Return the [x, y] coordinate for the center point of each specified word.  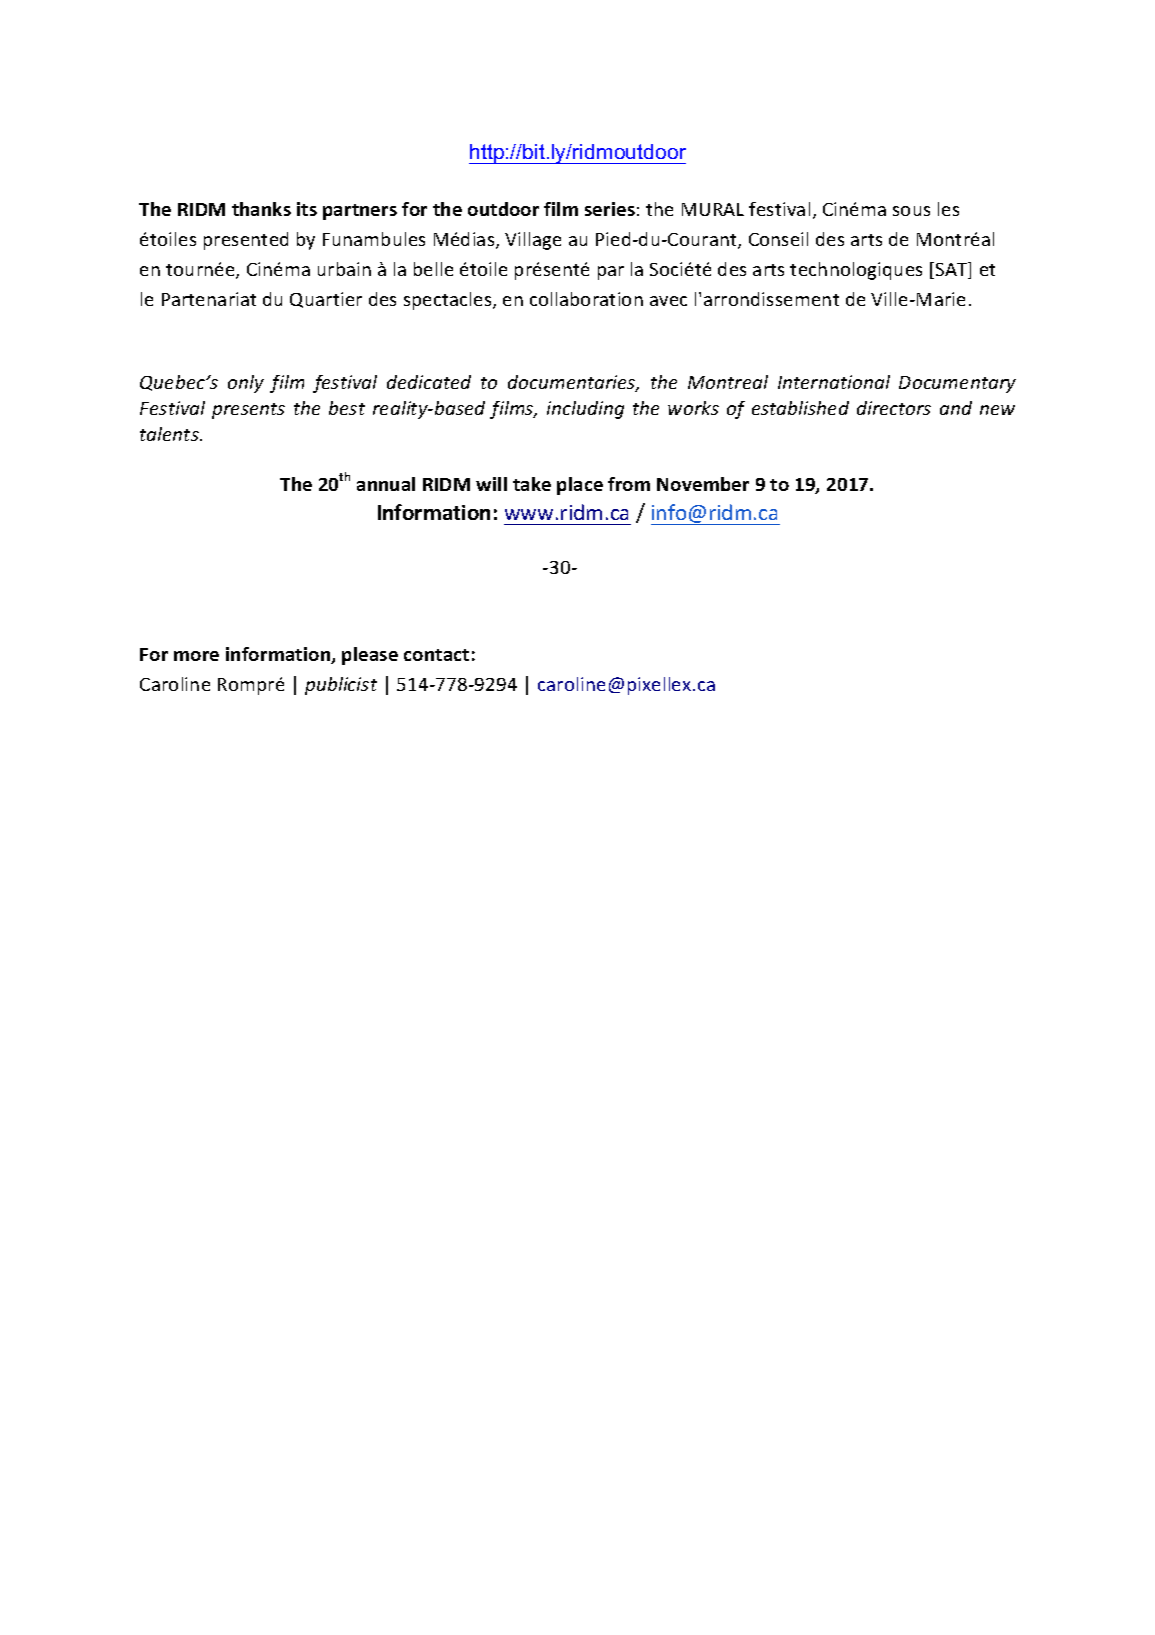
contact [436, 655]
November [703, 484]
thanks [261, 209]
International [834, 382]
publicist [341, 686]
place [580, 486]
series [610, 209]
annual [386, 484]
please [370, 656]
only [246, 384]
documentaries [573, 383]
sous [911, 211]
